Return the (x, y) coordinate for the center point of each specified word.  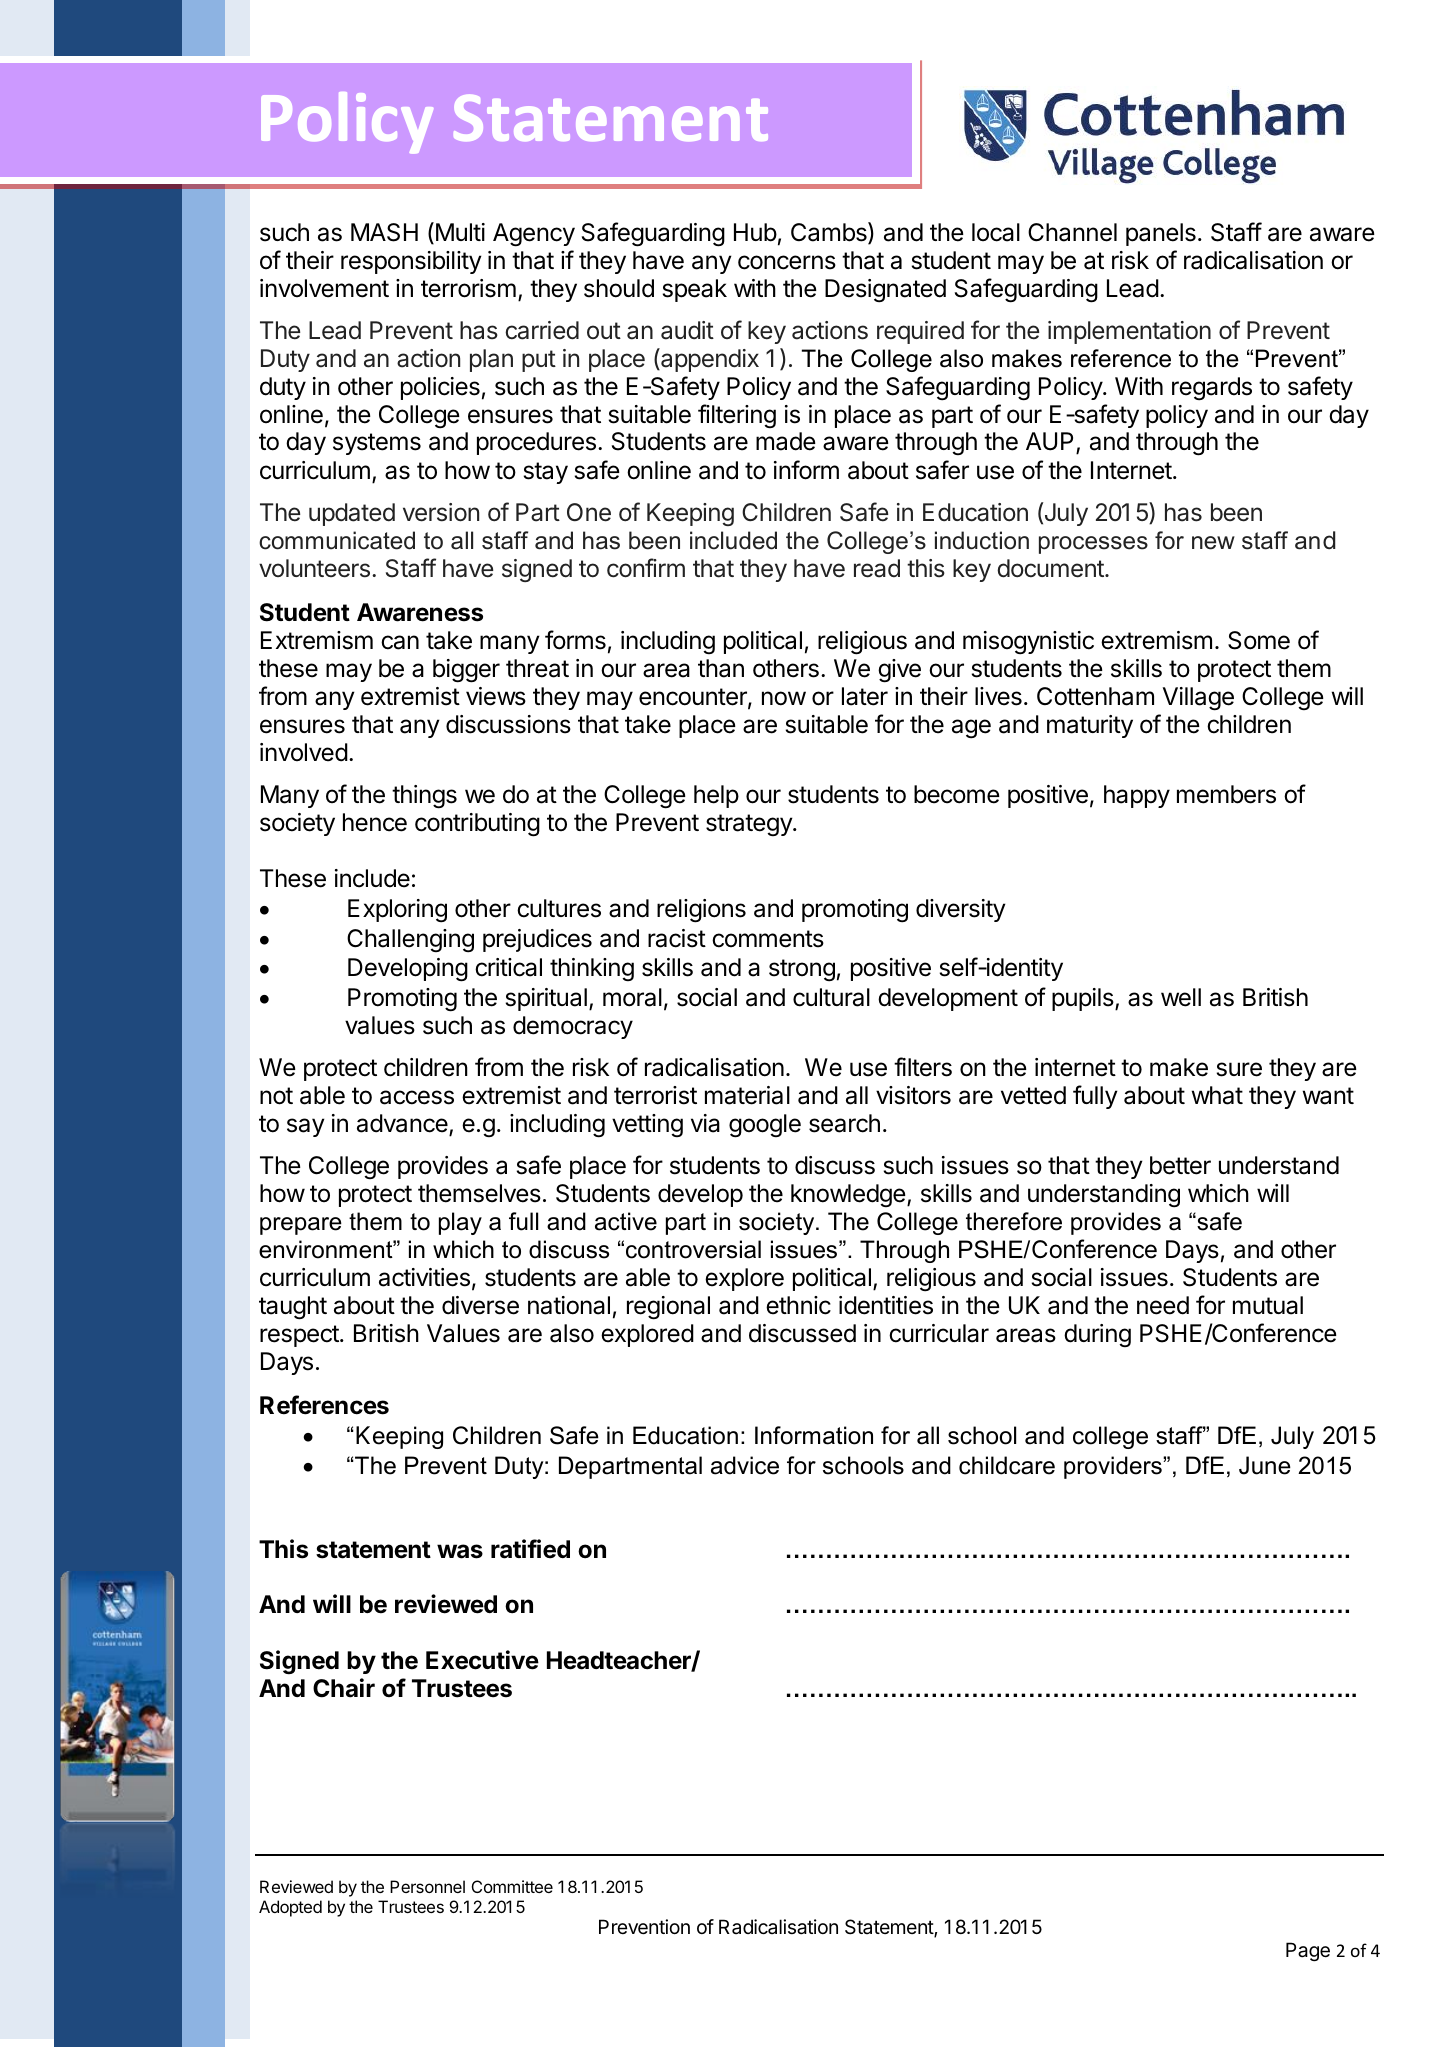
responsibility (411, 262)
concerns (787, 262)
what (1217, 1095)
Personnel (427, 1886)
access (417, 1097)
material (747, 1095)
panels (1161, 234)
